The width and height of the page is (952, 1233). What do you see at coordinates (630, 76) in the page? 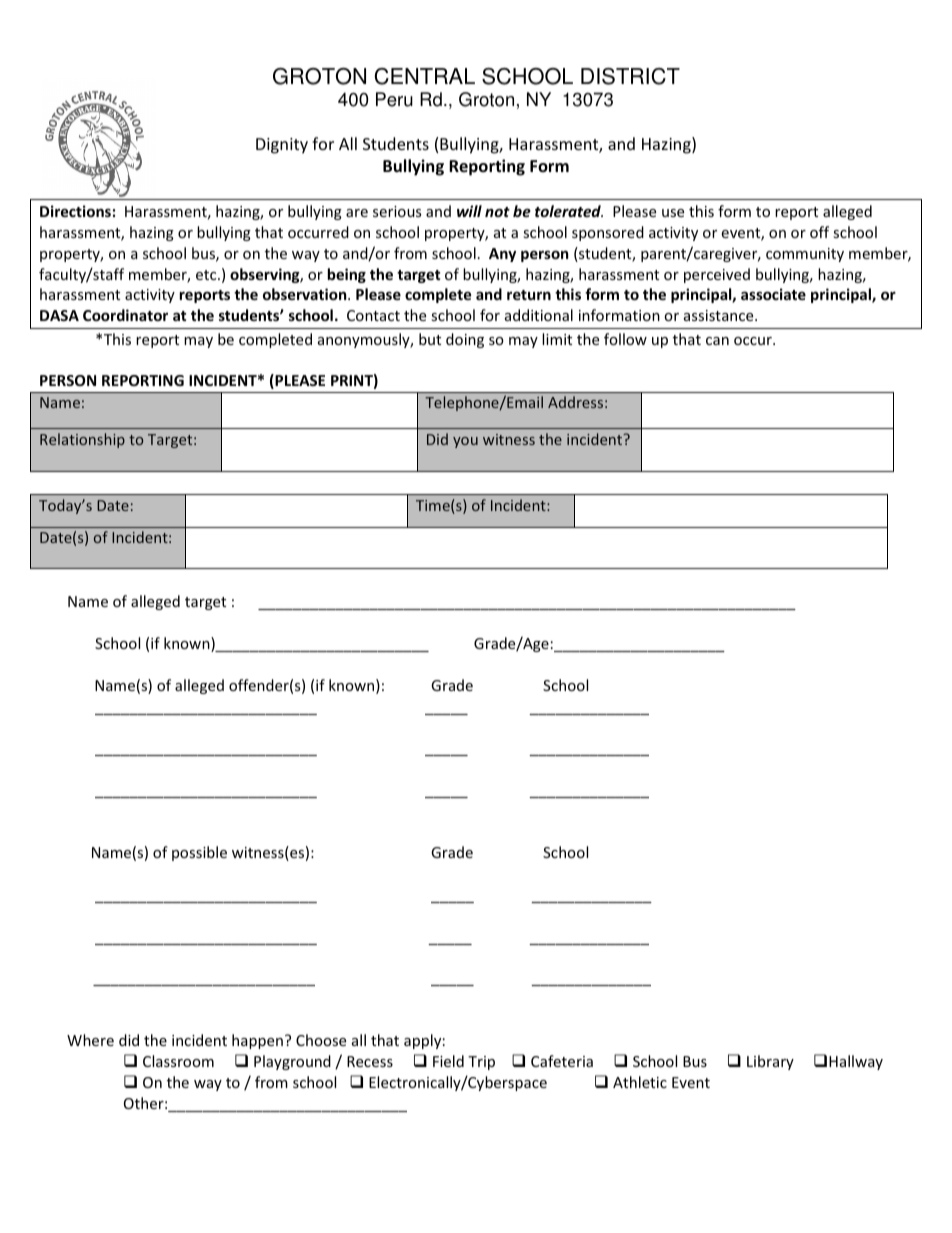
I see `DISTRICT` at bounding box center [630, 76].
